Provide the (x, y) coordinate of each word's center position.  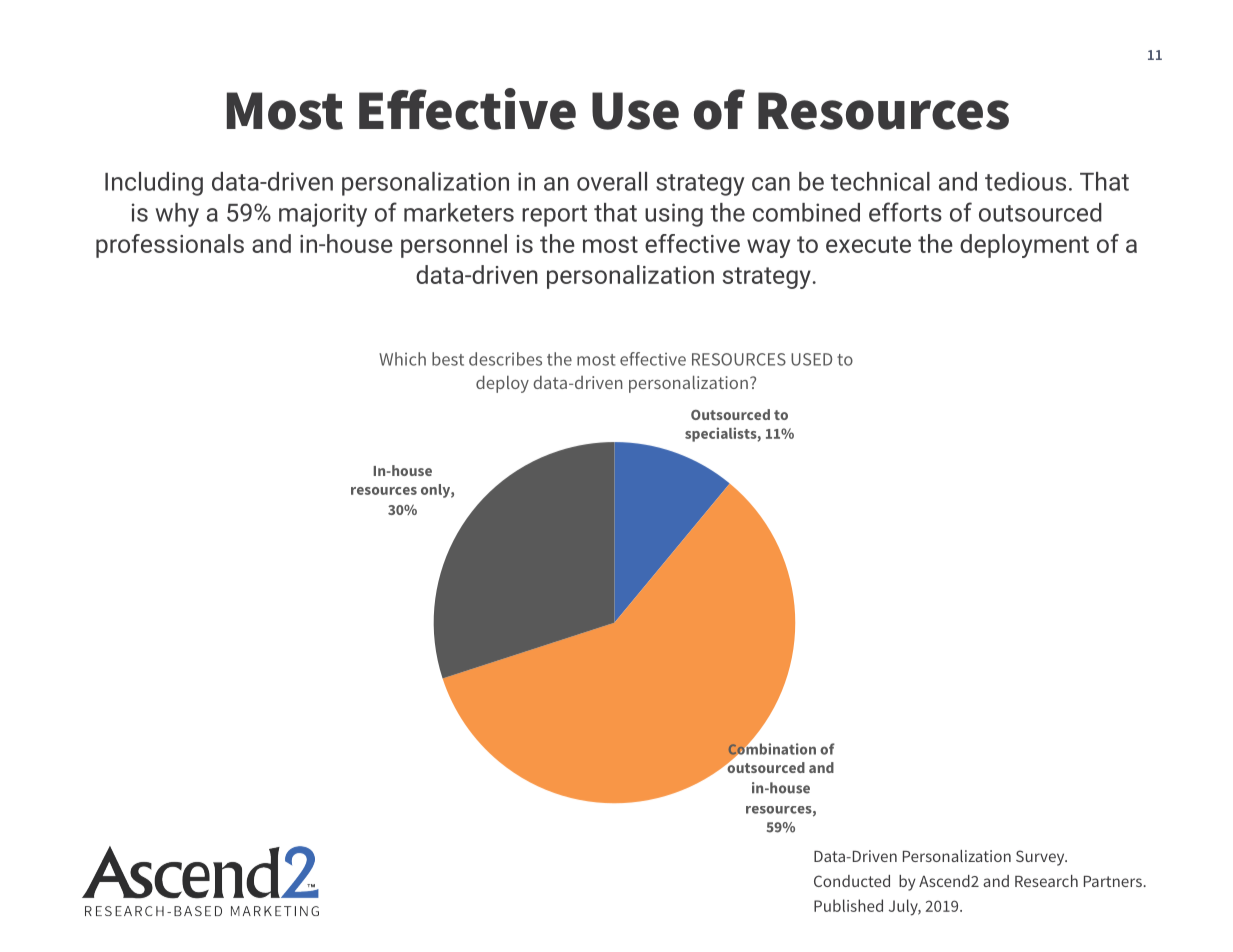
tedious (1025, 181)
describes (505, 359)
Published (848, 905)
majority (323, 215)
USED (811, 359)
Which (402, 359)
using (674, 215)
